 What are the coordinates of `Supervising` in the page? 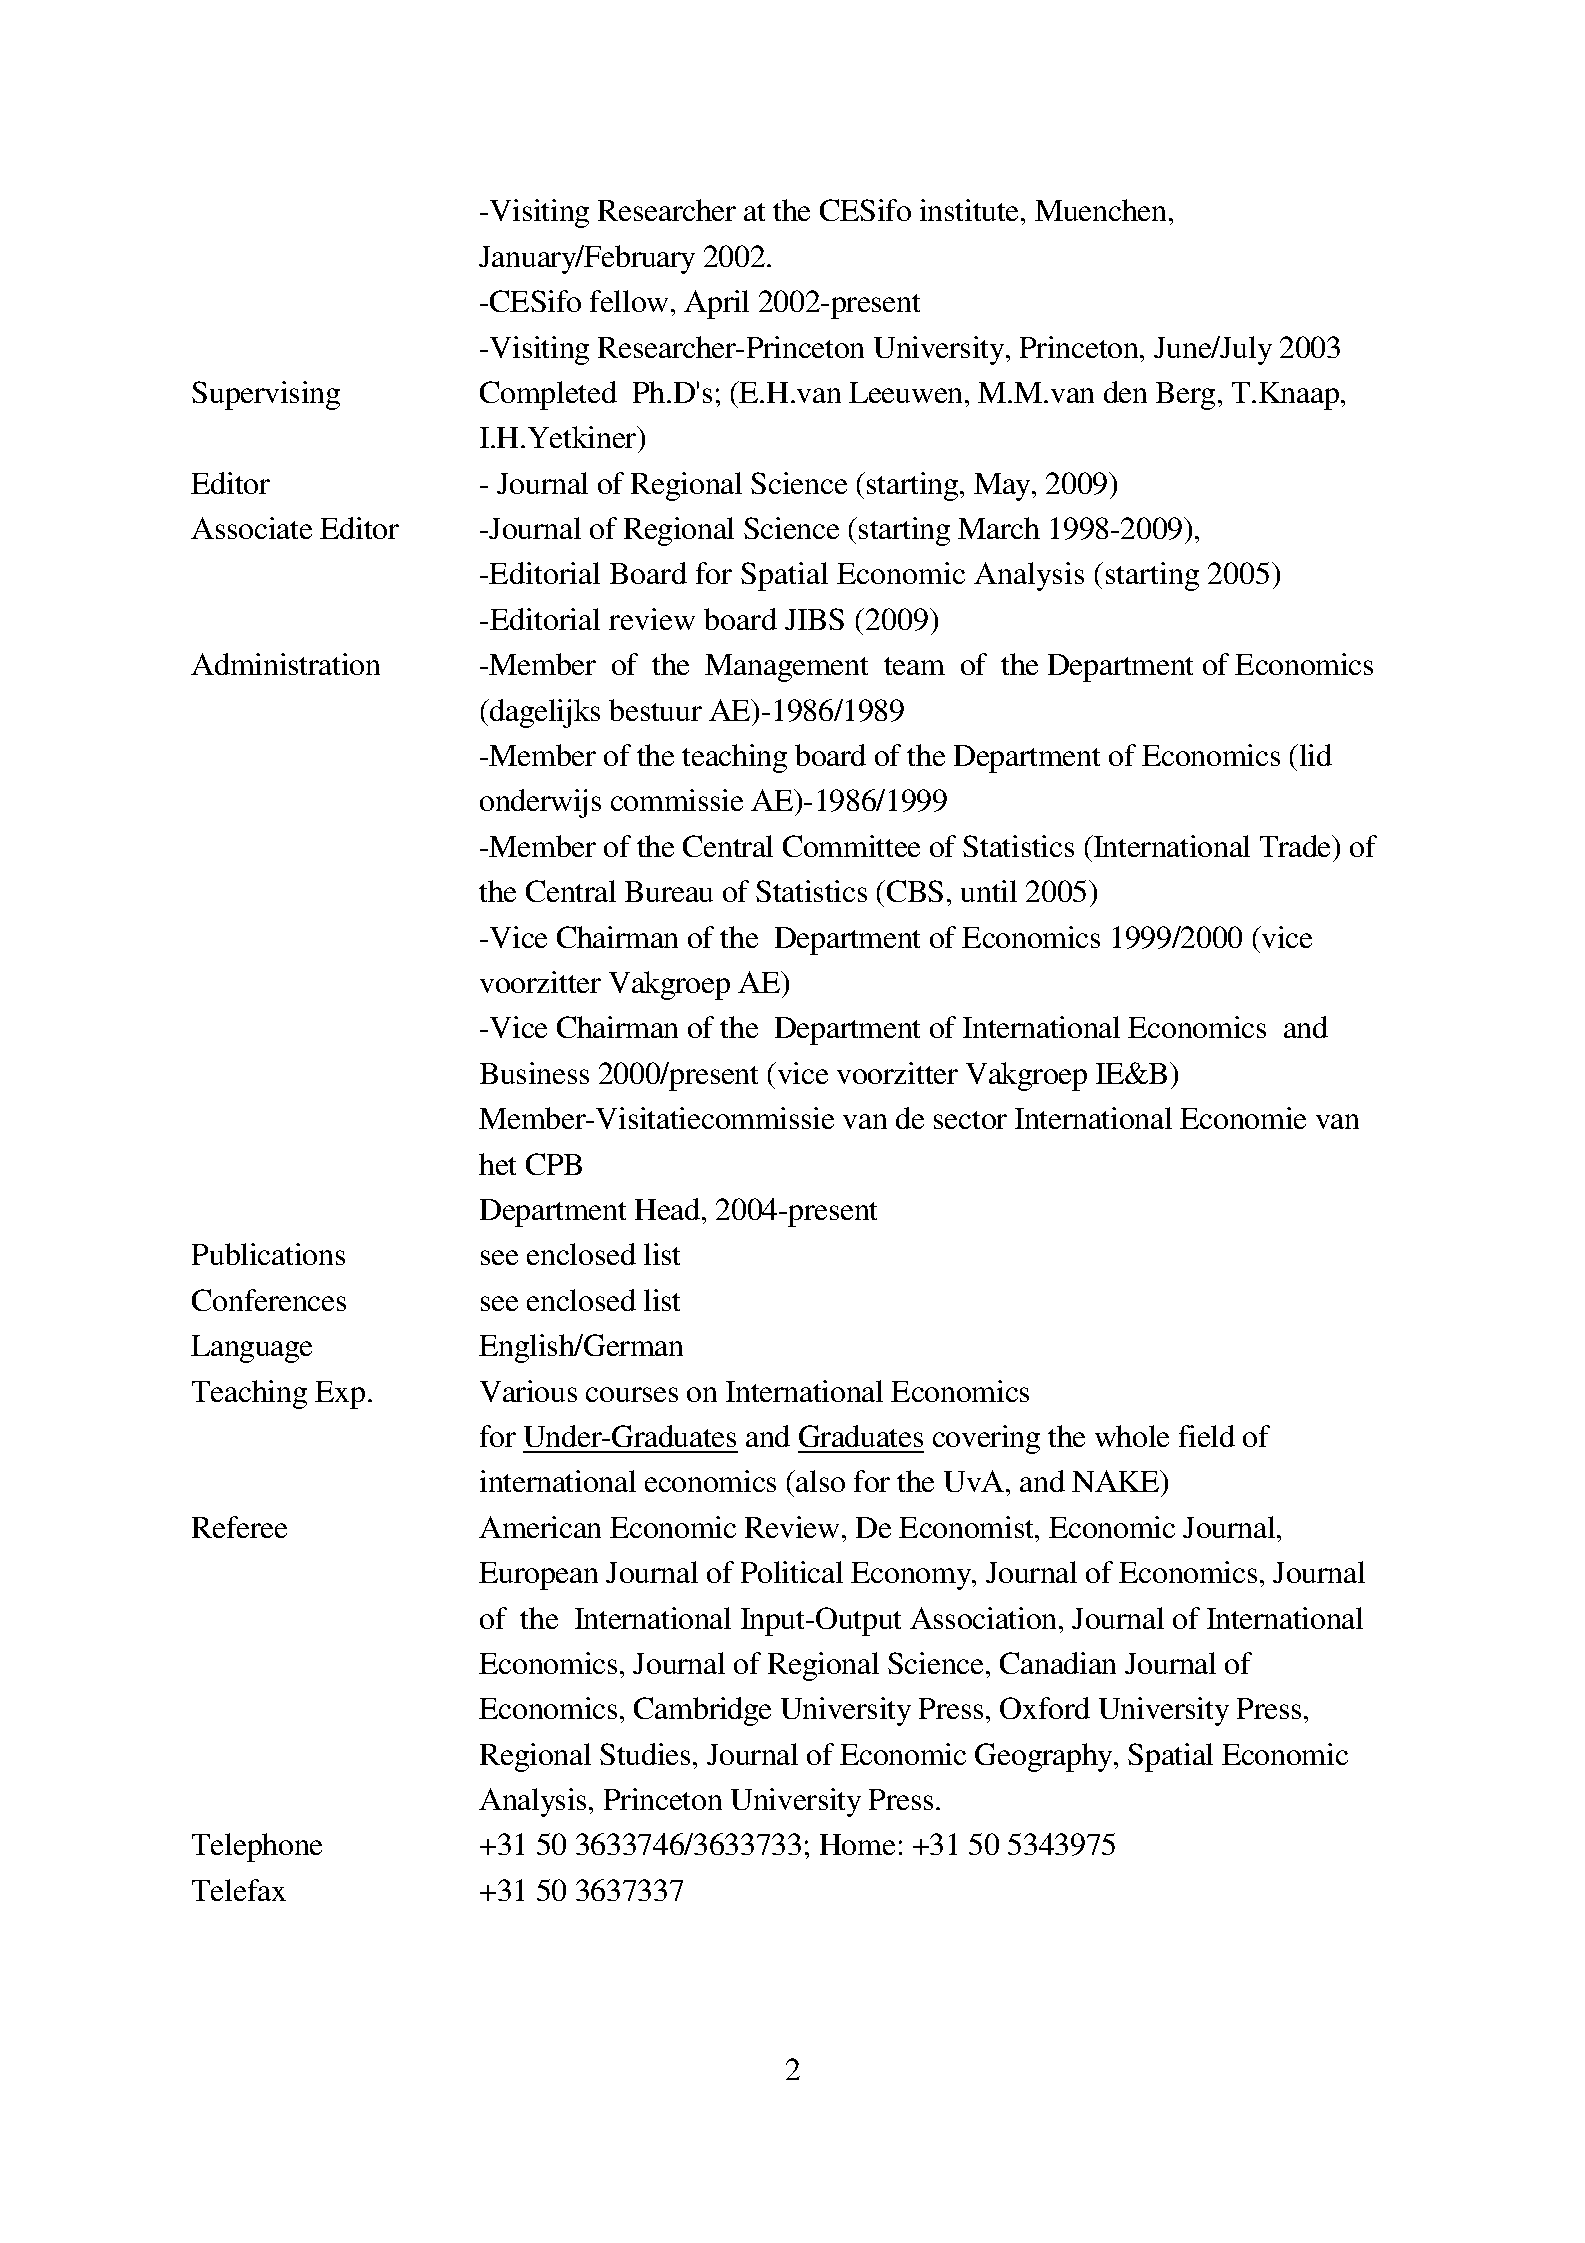 It's located at (266, 395).
